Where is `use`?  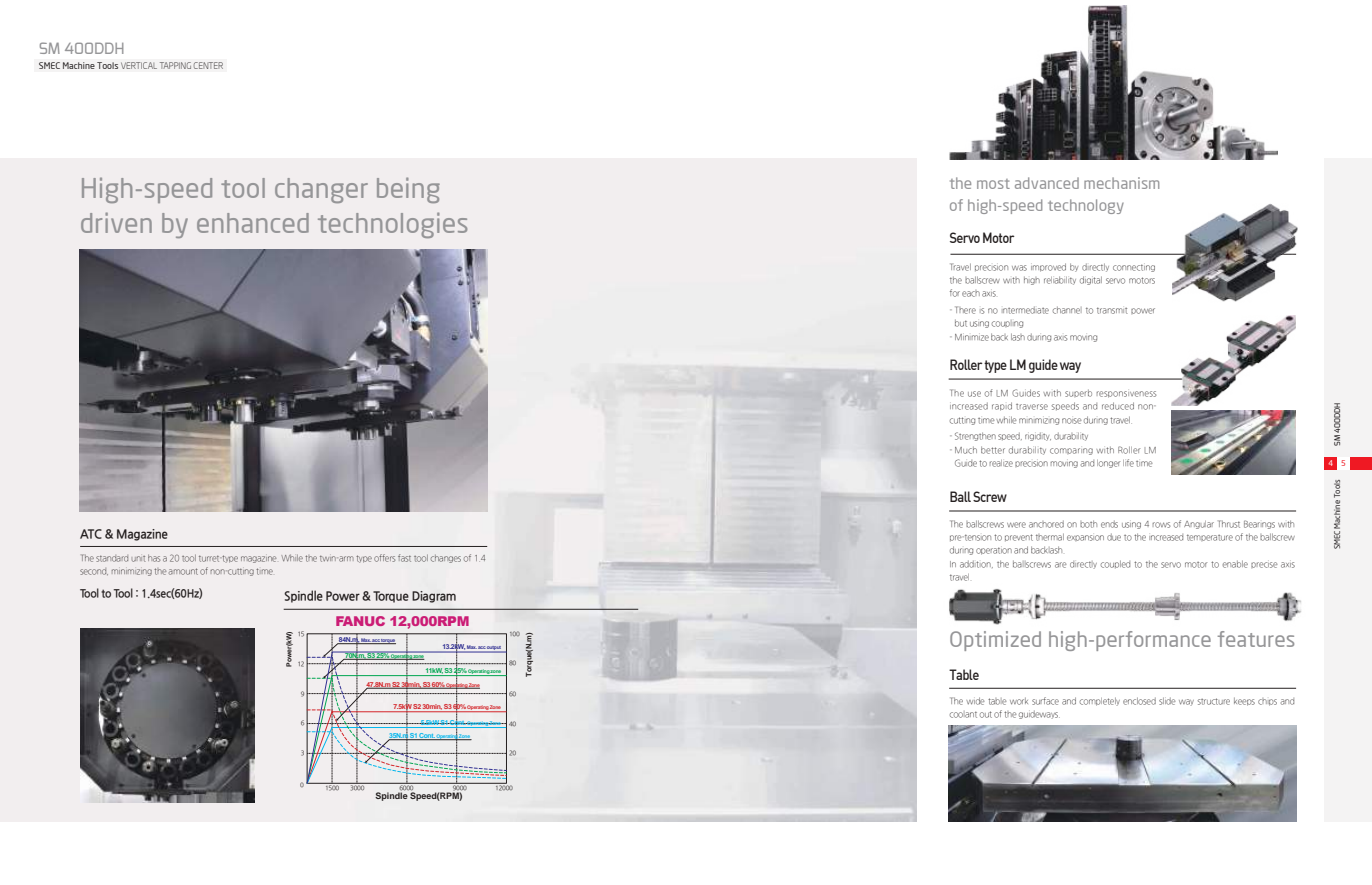
use is located at coordinates (974, 394).
